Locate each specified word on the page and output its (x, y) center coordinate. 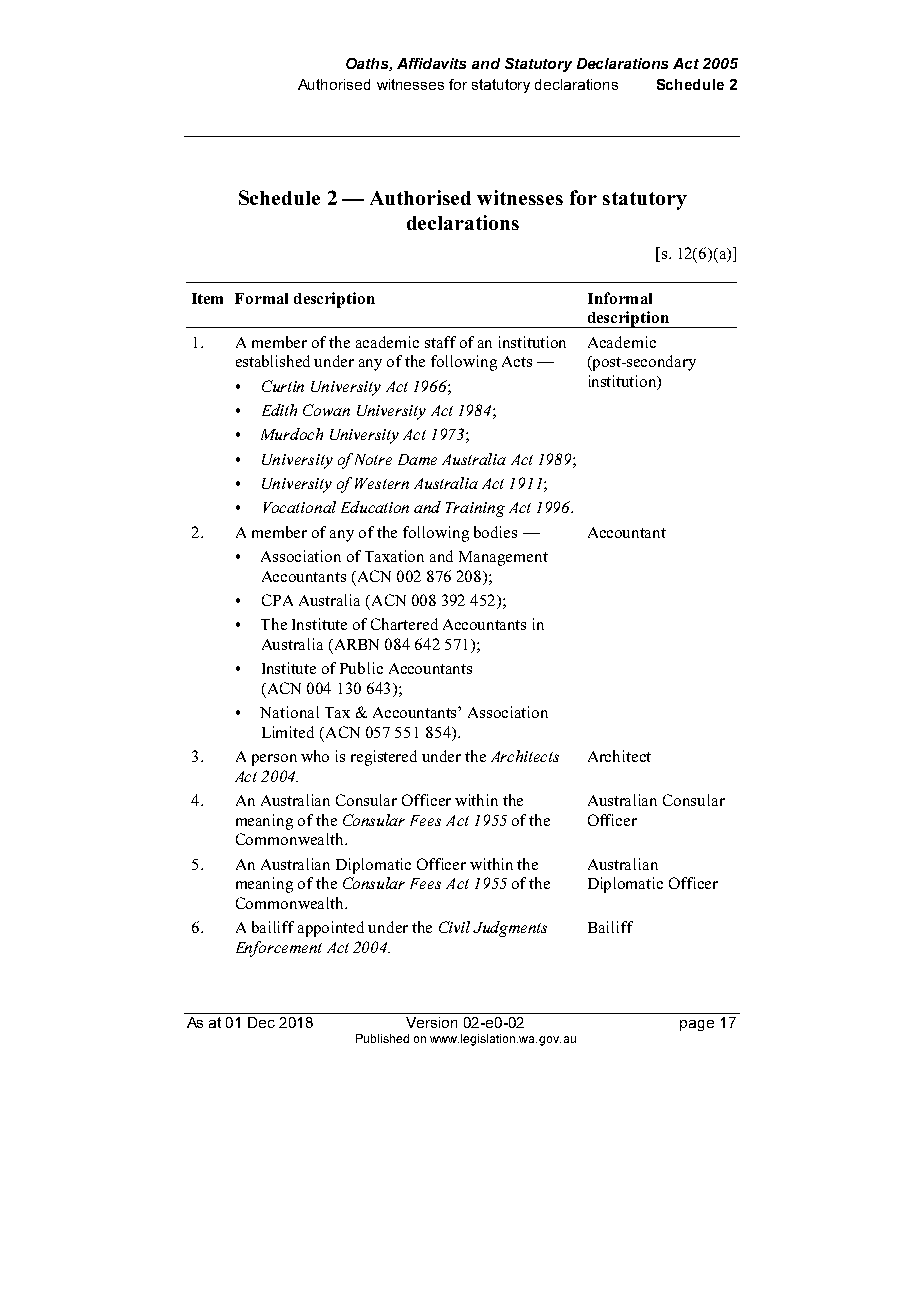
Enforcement (279, 949)
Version (431, 1022)
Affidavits (431, 63)
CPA (277, 600)
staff (440, 342)
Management (503, 558)
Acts (517, 361)
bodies (495, 532)
